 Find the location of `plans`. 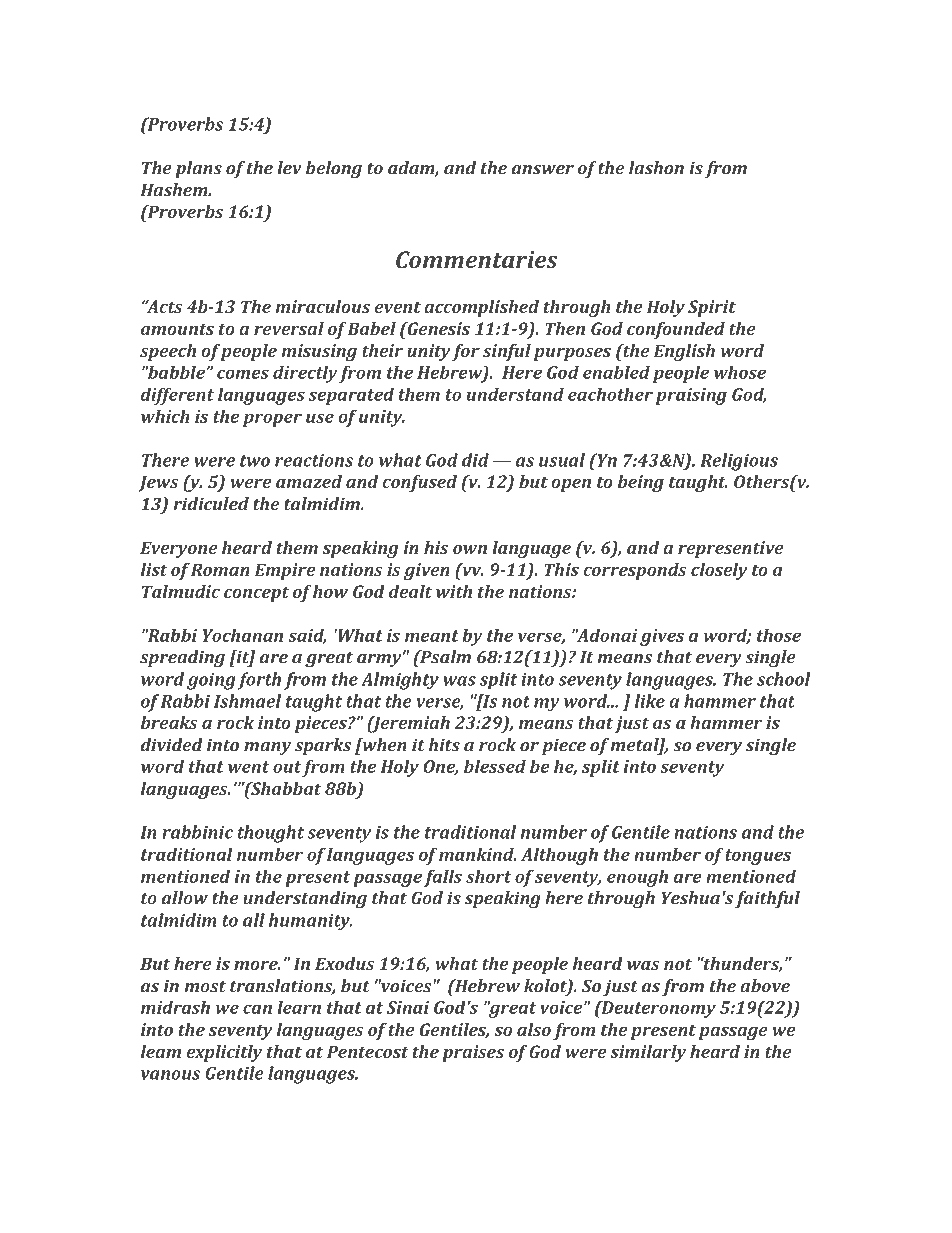

plans is located at coordinates (198, 169).
